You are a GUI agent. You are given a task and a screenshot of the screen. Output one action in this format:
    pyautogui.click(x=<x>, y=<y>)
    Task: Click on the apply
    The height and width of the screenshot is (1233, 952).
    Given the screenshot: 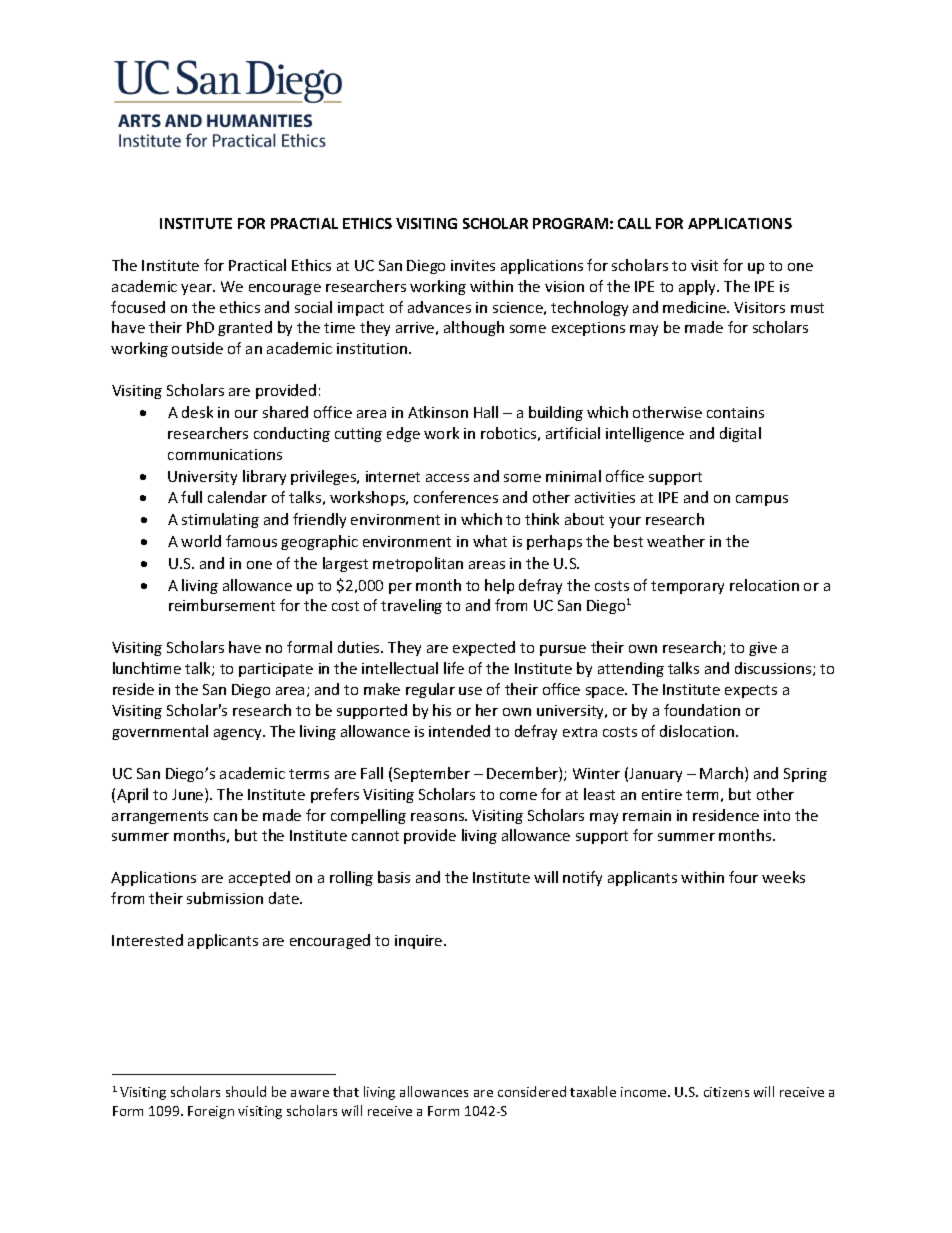 What is the action you would take?
    pyautogui.click(x=699, y=287)
